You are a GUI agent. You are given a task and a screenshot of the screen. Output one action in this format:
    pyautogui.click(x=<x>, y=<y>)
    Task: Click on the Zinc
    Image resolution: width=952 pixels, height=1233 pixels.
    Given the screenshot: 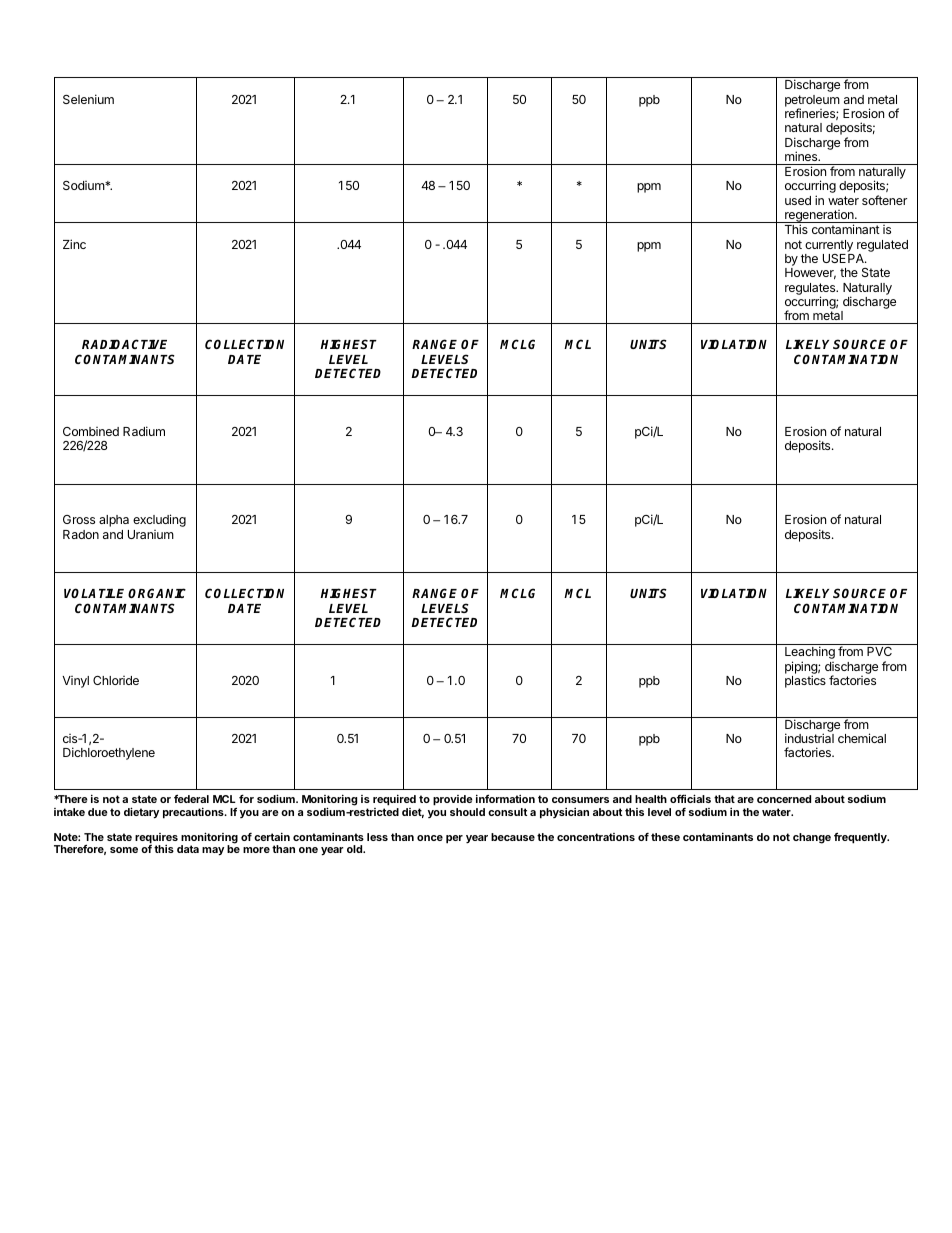 What is the action you would take?
    pyautogui.click(x=74, y=244)
